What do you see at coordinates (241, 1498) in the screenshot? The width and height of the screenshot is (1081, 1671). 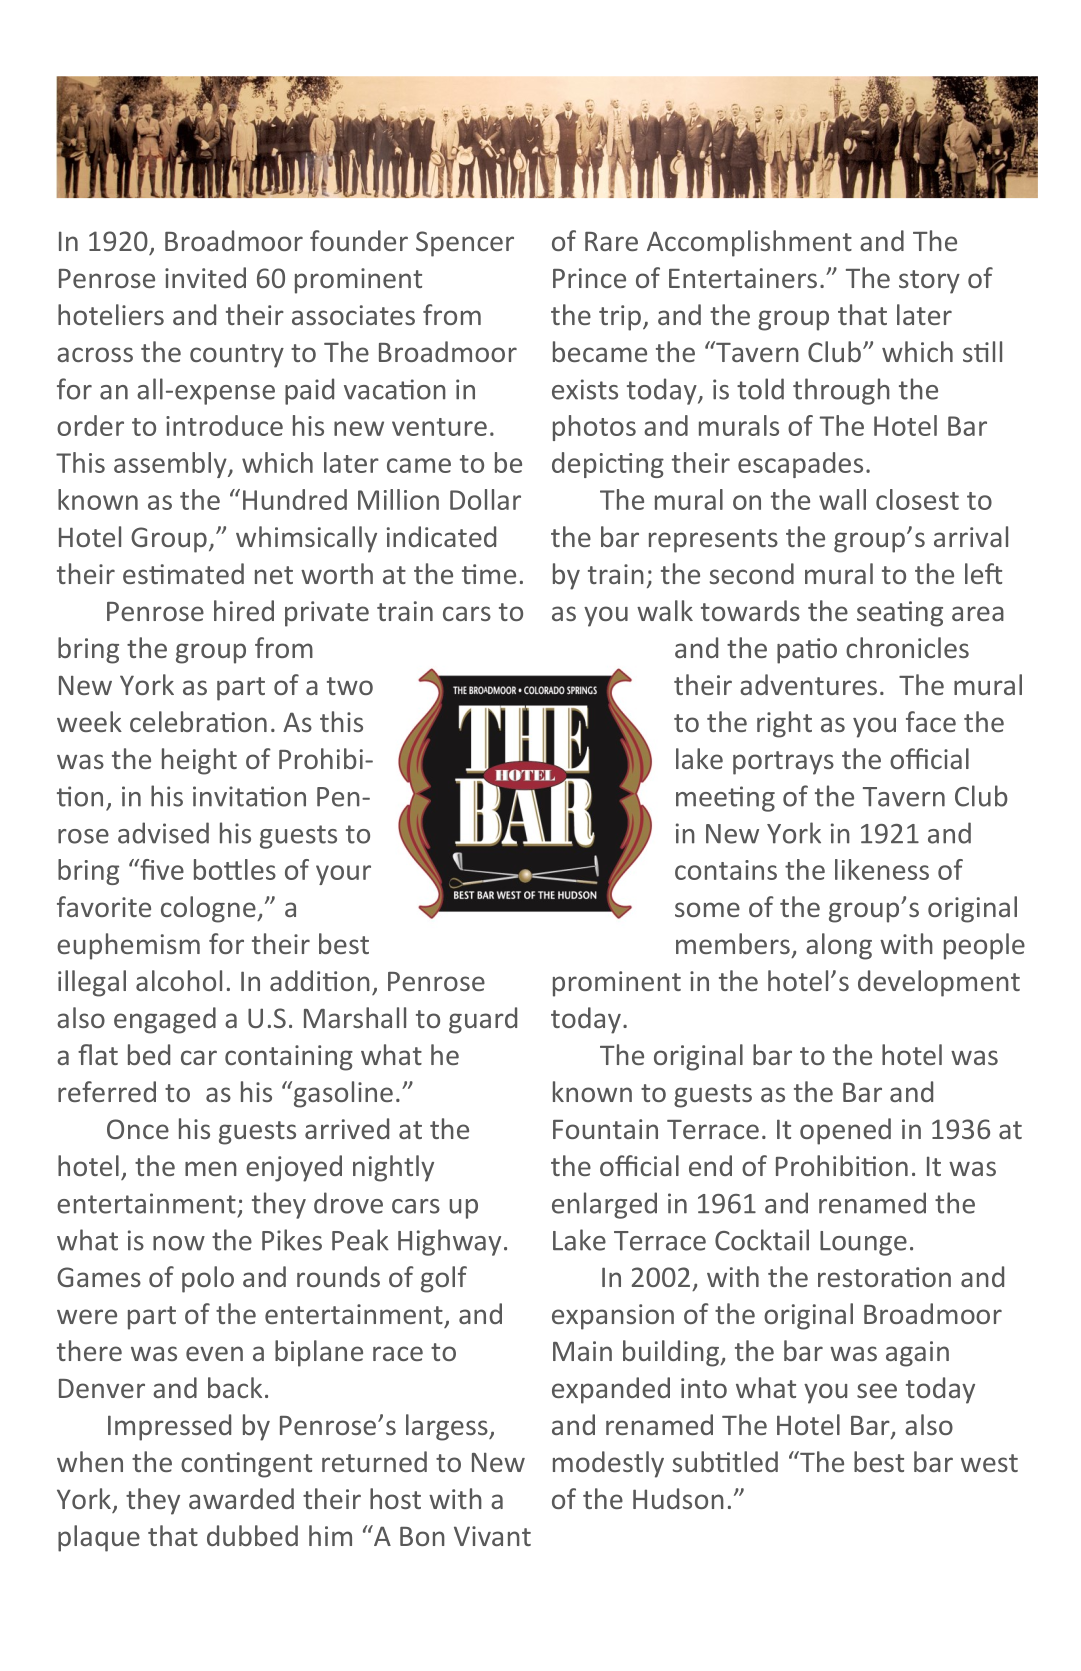 I see `awarded` at bounding box center [241, 1498].
